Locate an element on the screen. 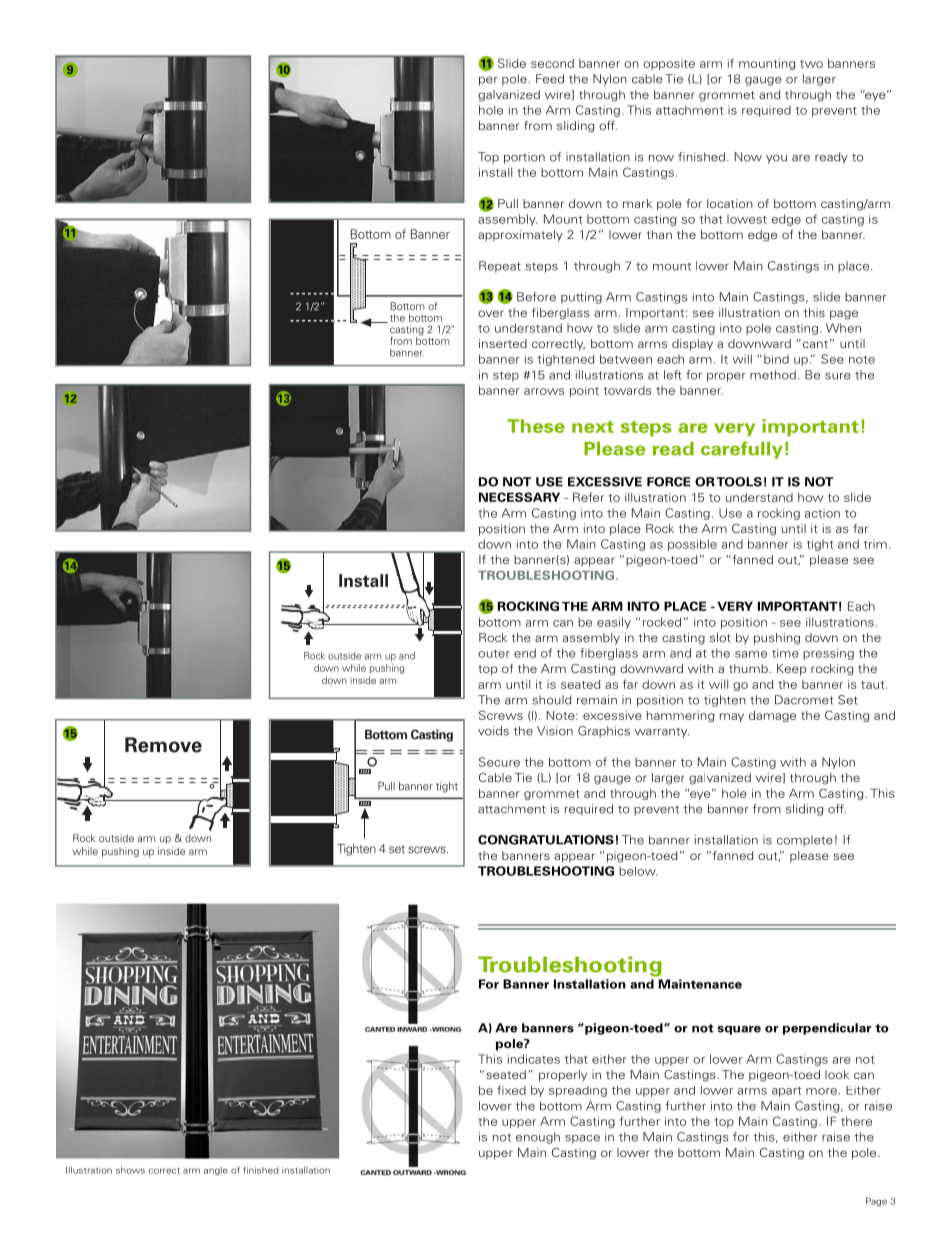 The height and width of the screenshot is (1233, 952). outer is located at coordinates (494, 654).
